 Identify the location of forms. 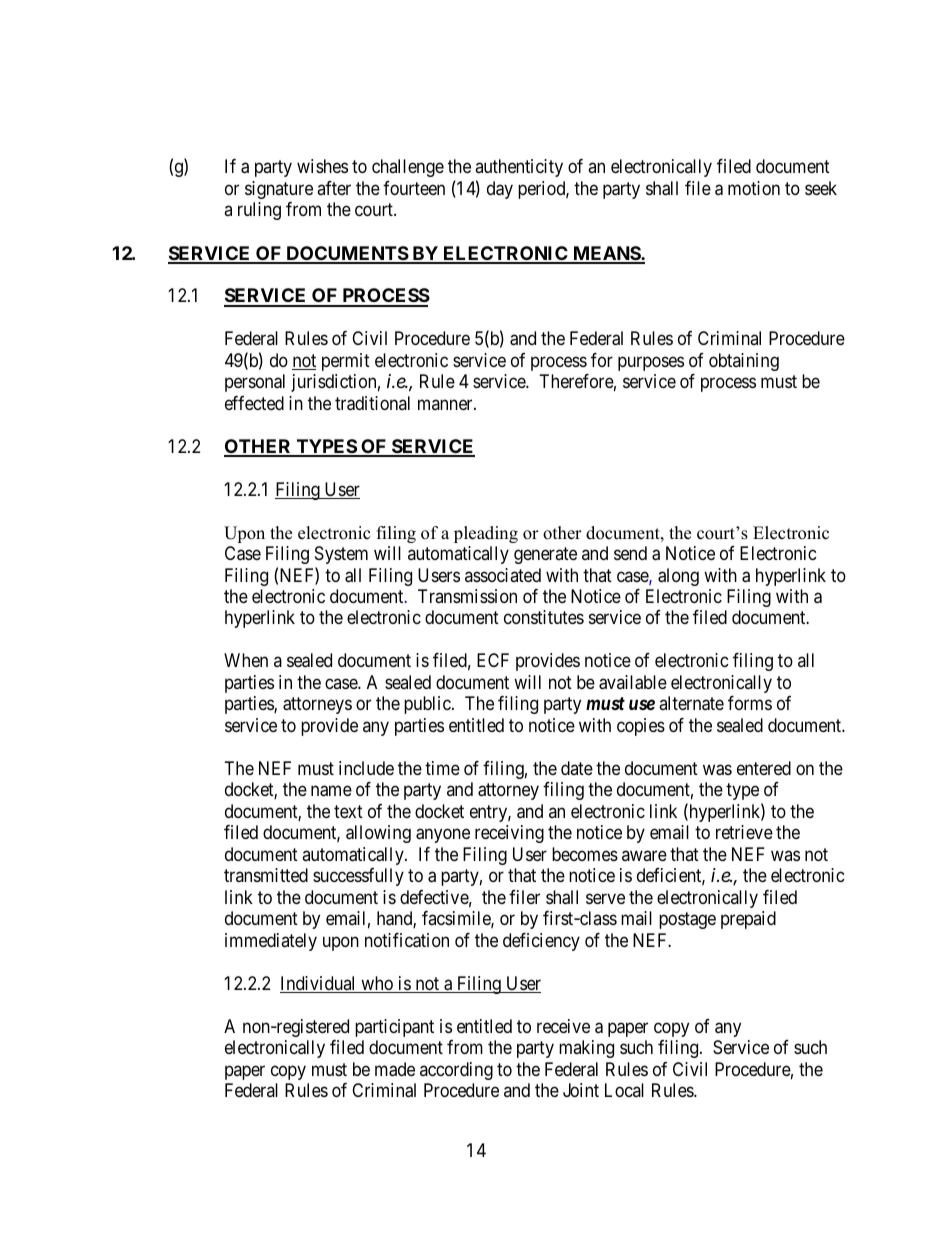
(750, 703).
